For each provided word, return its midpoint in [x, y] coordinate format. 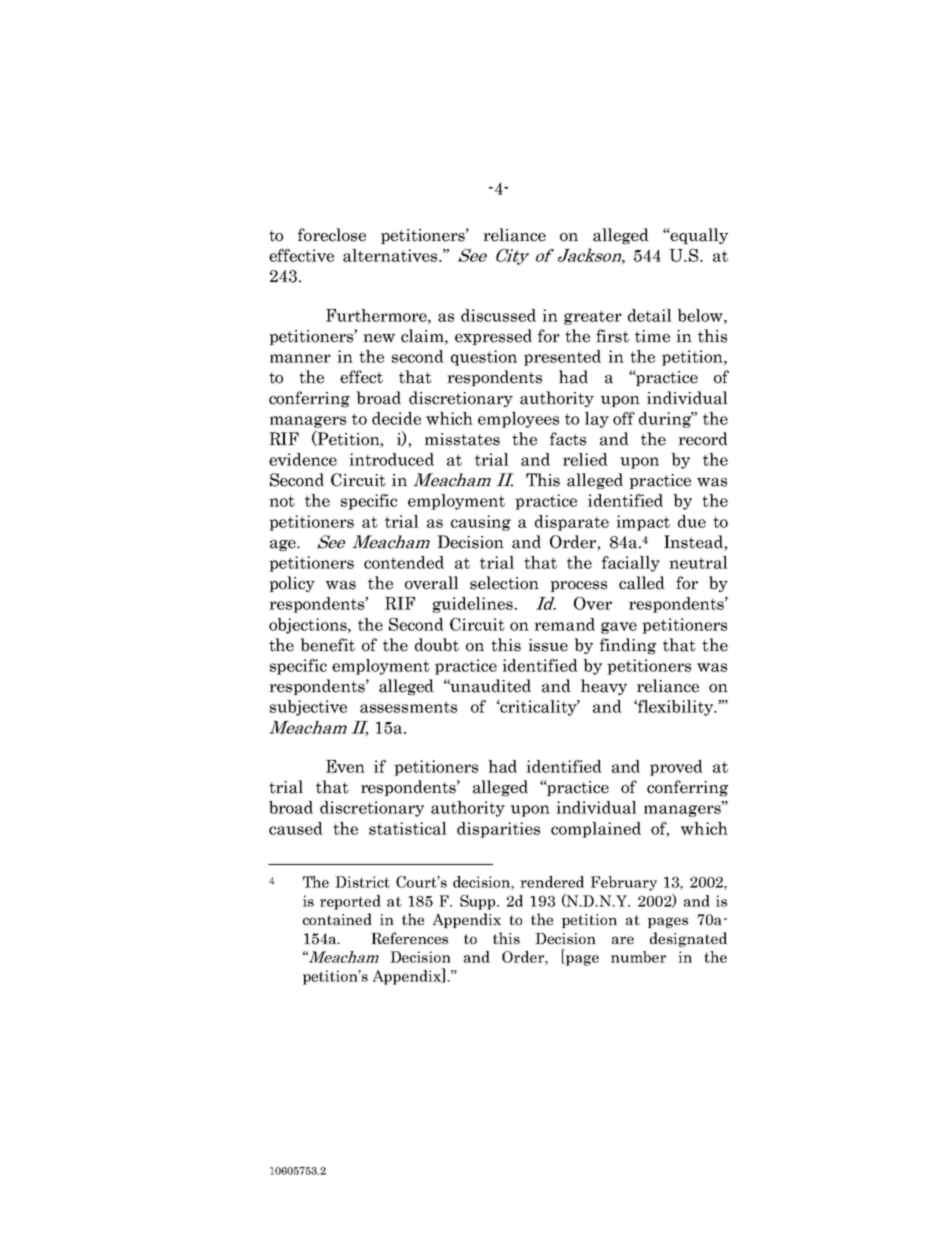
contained [337, 919]
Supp [479, 902]
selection [504, 583]
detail [650, 315]
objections [309, 626]
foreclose [332, 235]
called [642, 583]
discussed [498, 315]
